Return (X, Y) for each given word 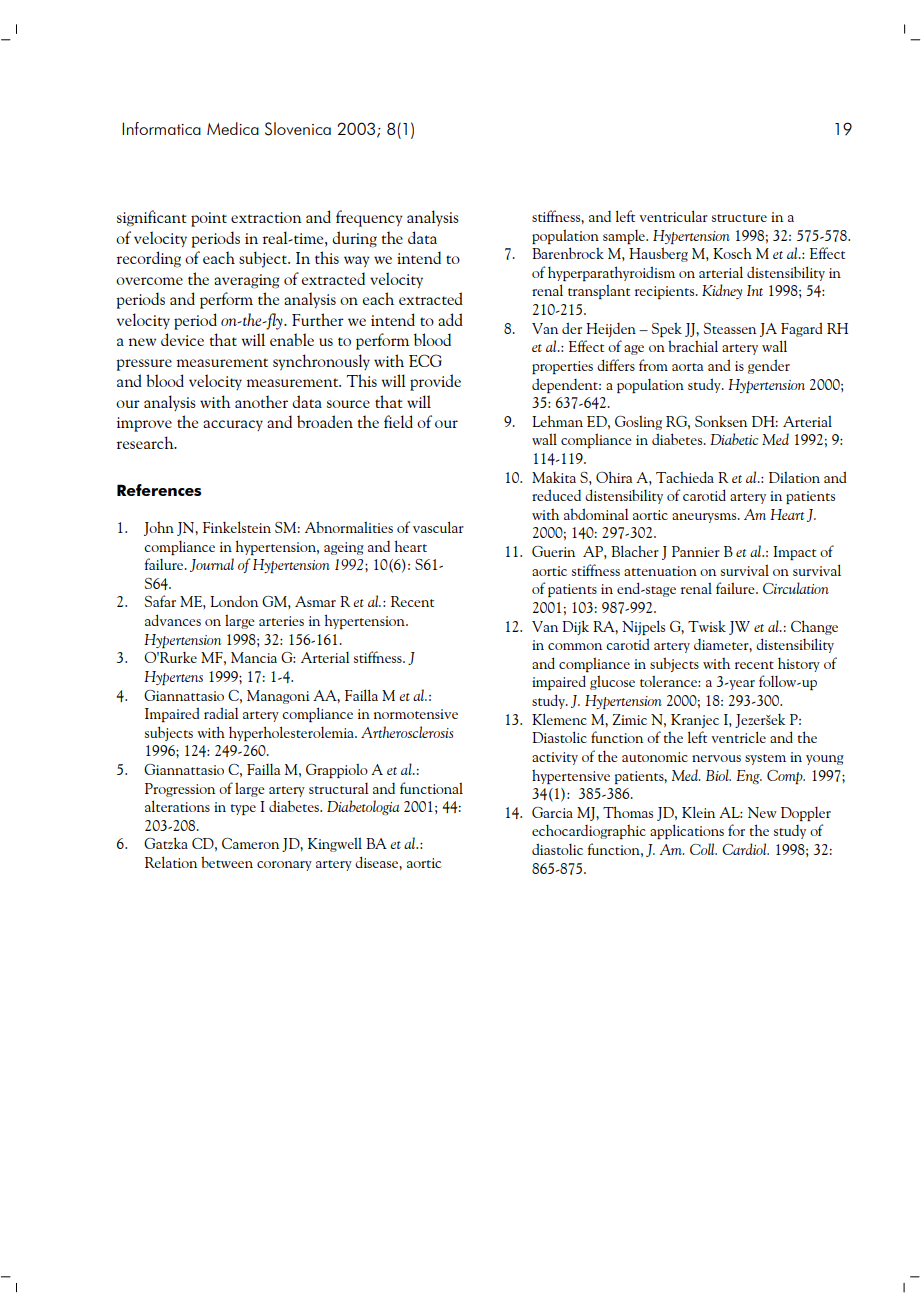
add (450, 319)
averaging (246, 281)
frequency (369, 218)
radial (221, 713)
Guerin (553, 551)
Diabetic (734, 439)
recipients (666, 292)
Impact (794, 553)
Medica (233, 128)
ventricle (738, 737)
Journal (212, 565)
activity (555, 758)
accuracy (233, 425)
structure (739, 218)
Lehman (557, 421)
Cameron (250, 843)
